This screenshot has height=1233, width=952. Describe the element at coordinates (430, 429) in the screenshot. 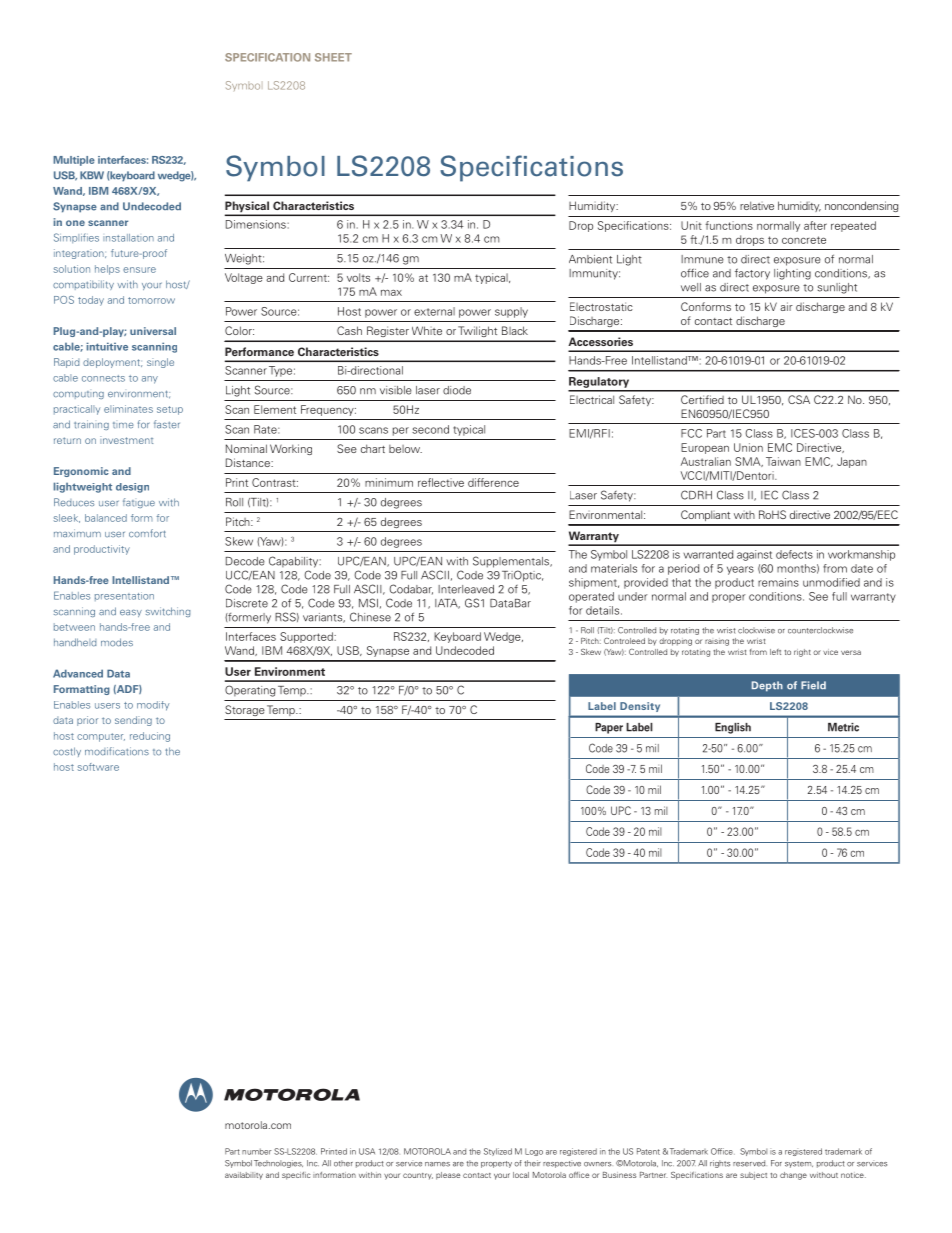

I see `second` at that location.
